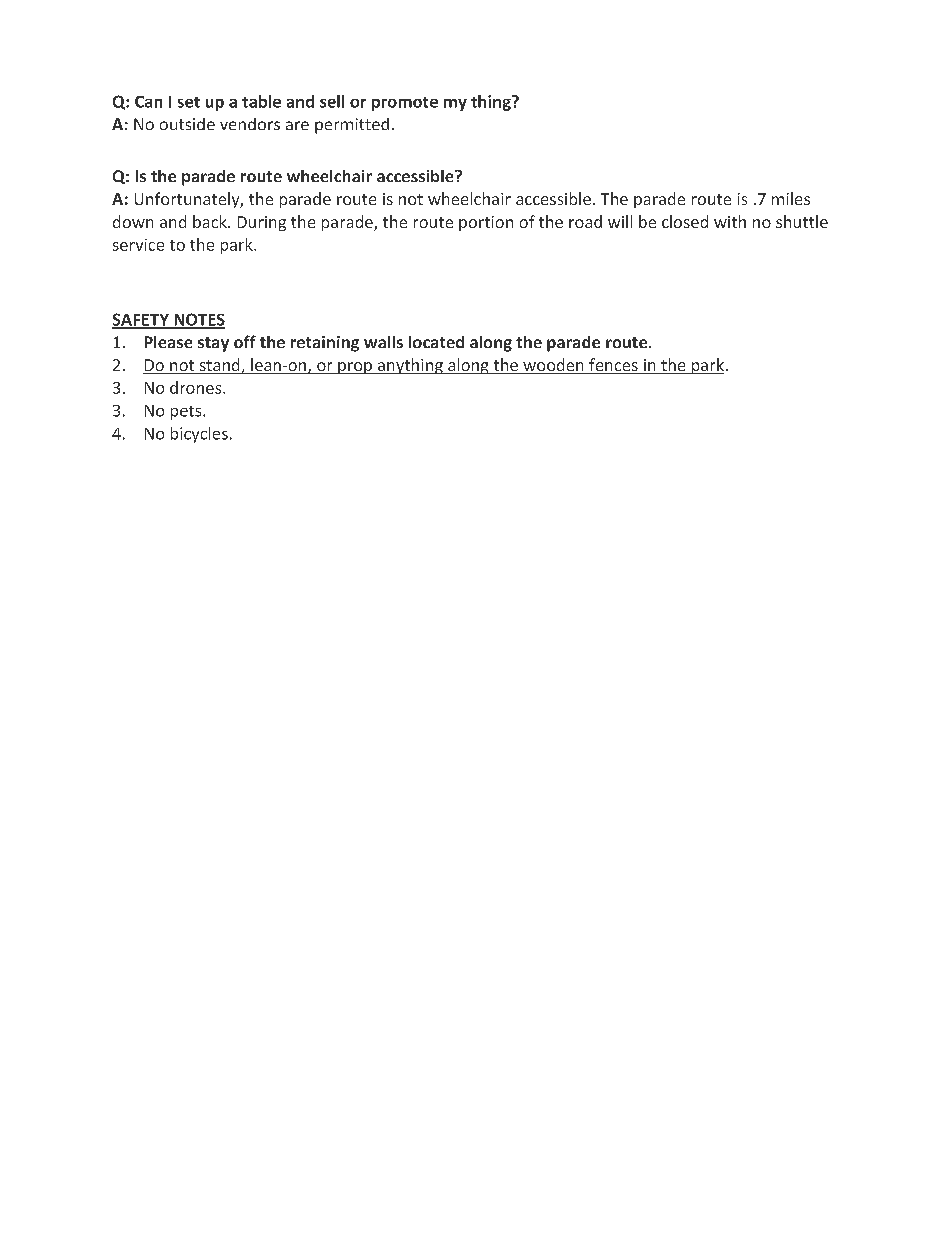 The height and width of the image is (1233, 952). I want to click on wooden, so click(553, 366).
